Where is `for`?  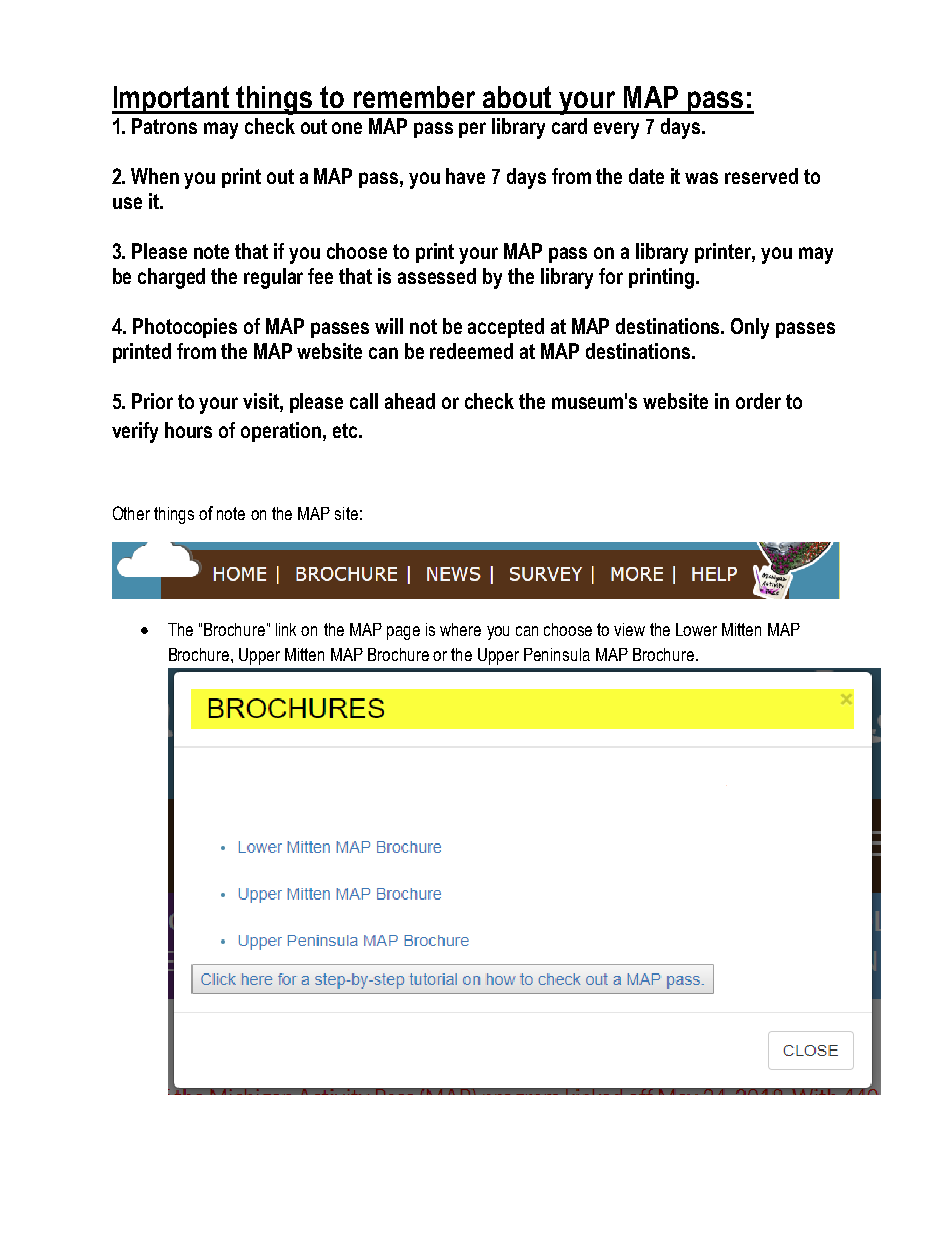
for is located at coordinates (611, 276).
